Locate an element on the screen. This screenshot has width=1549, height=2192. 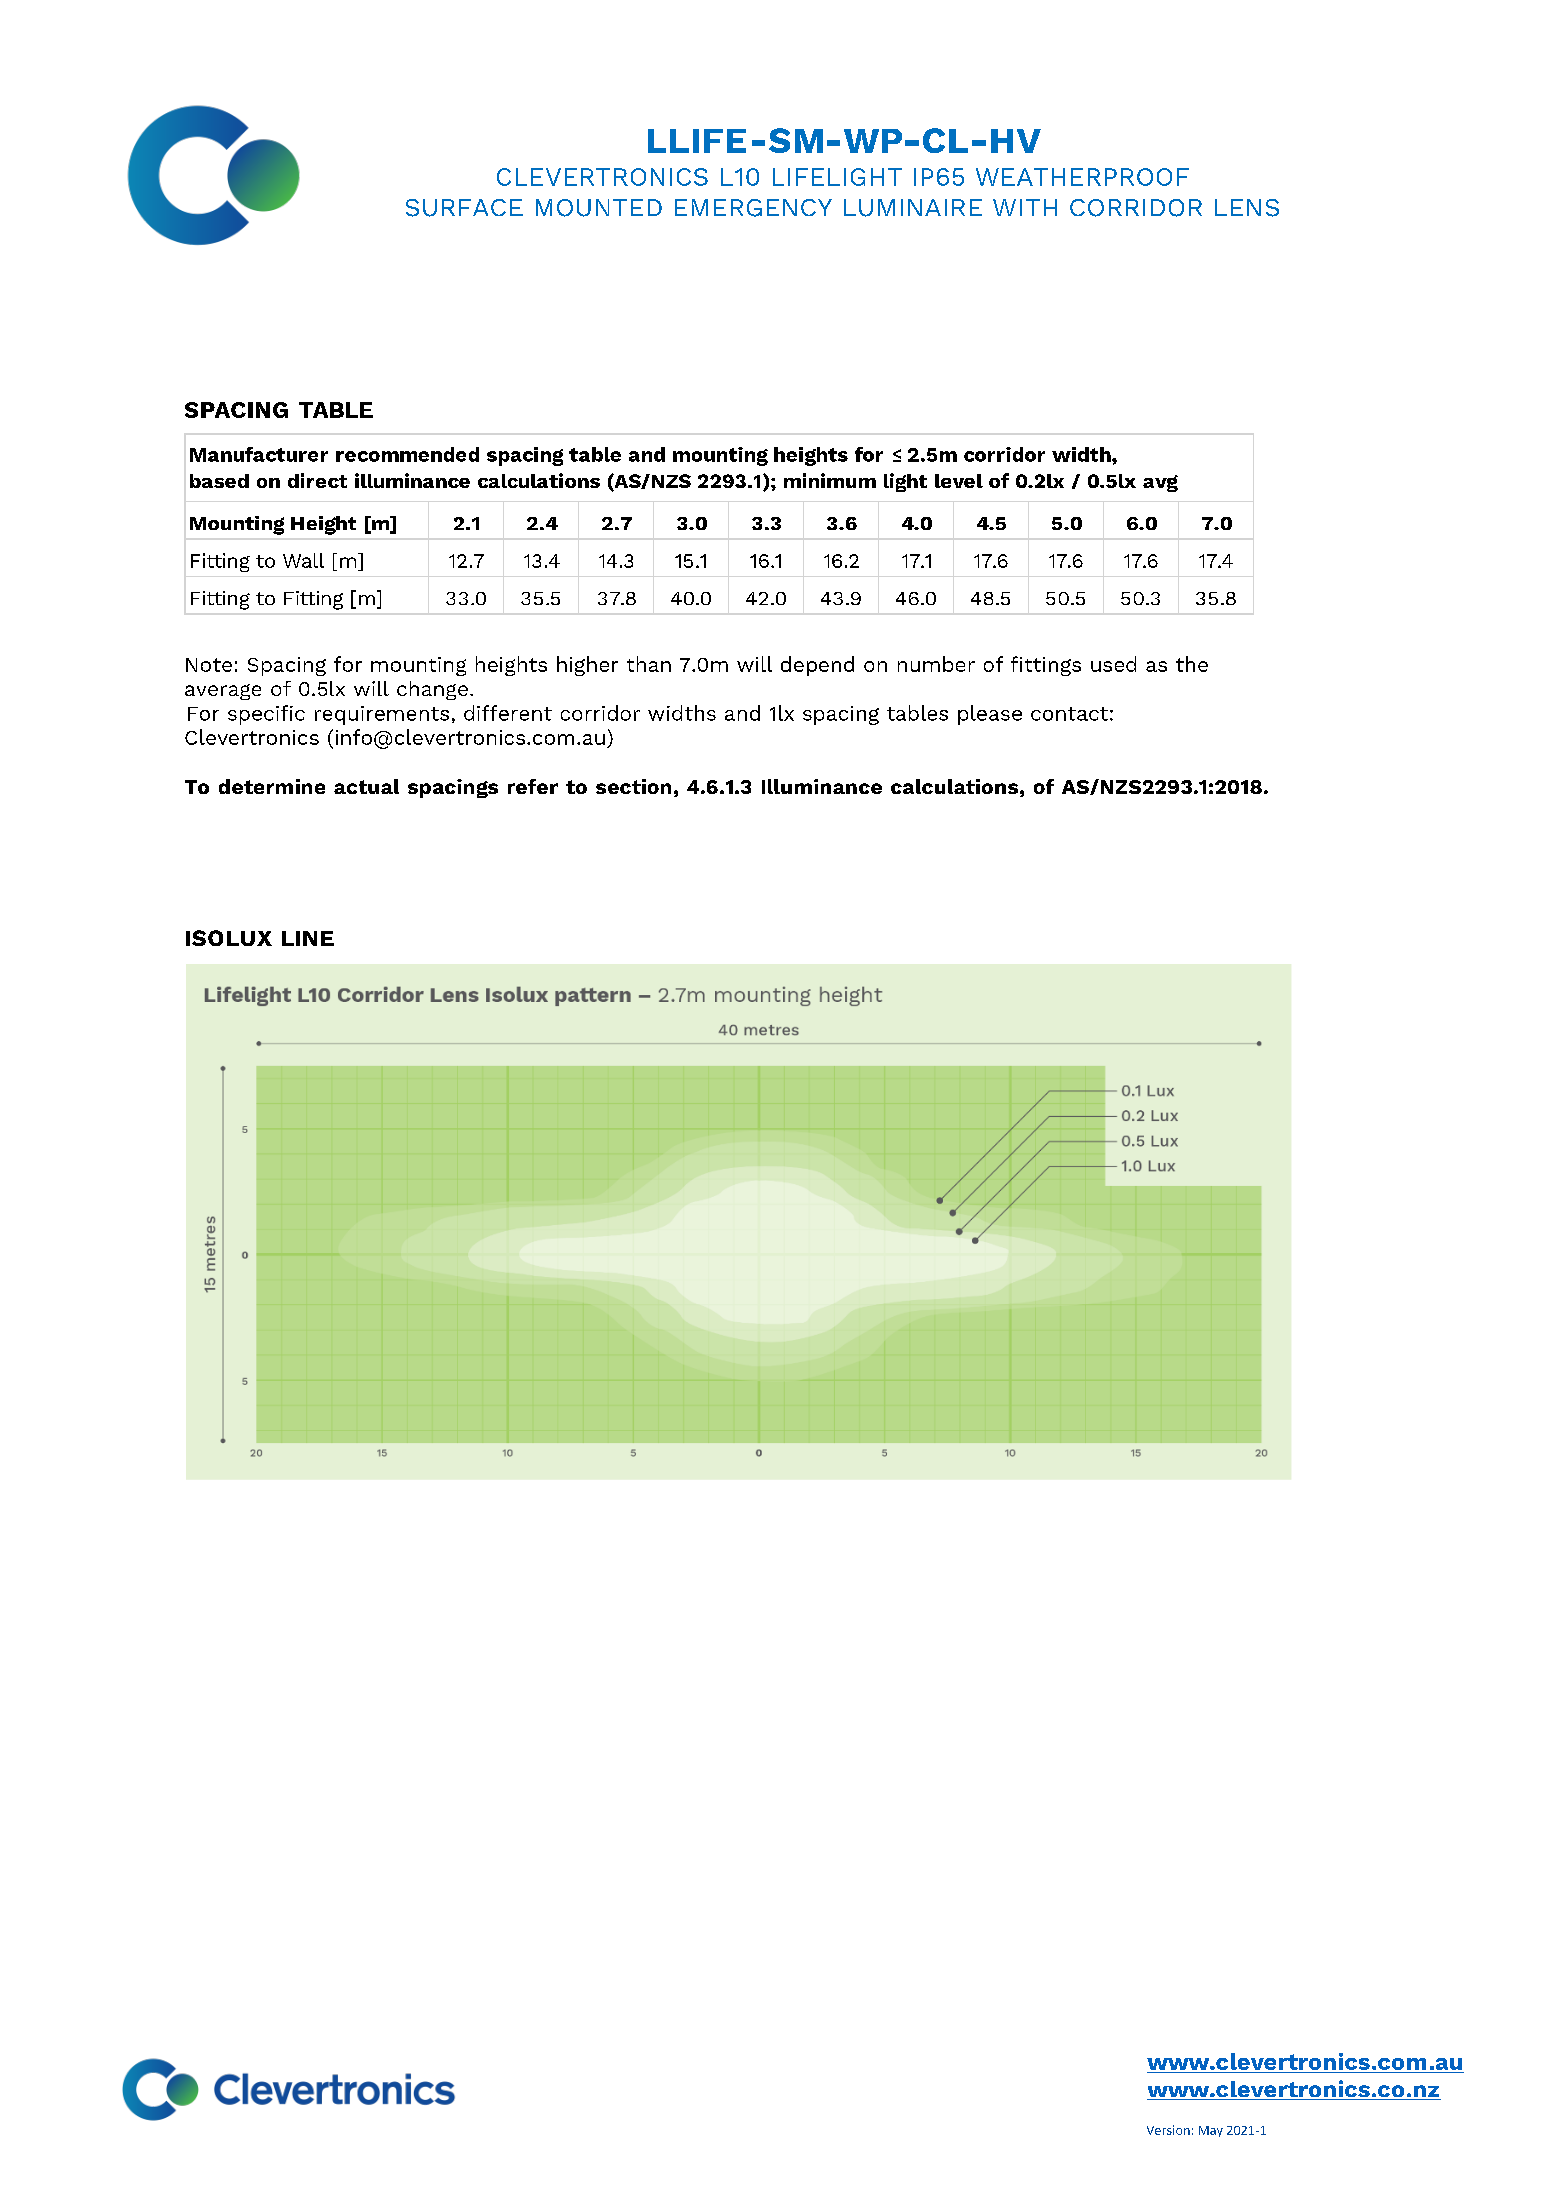
Version is located at coordinates (1168, 2130).
